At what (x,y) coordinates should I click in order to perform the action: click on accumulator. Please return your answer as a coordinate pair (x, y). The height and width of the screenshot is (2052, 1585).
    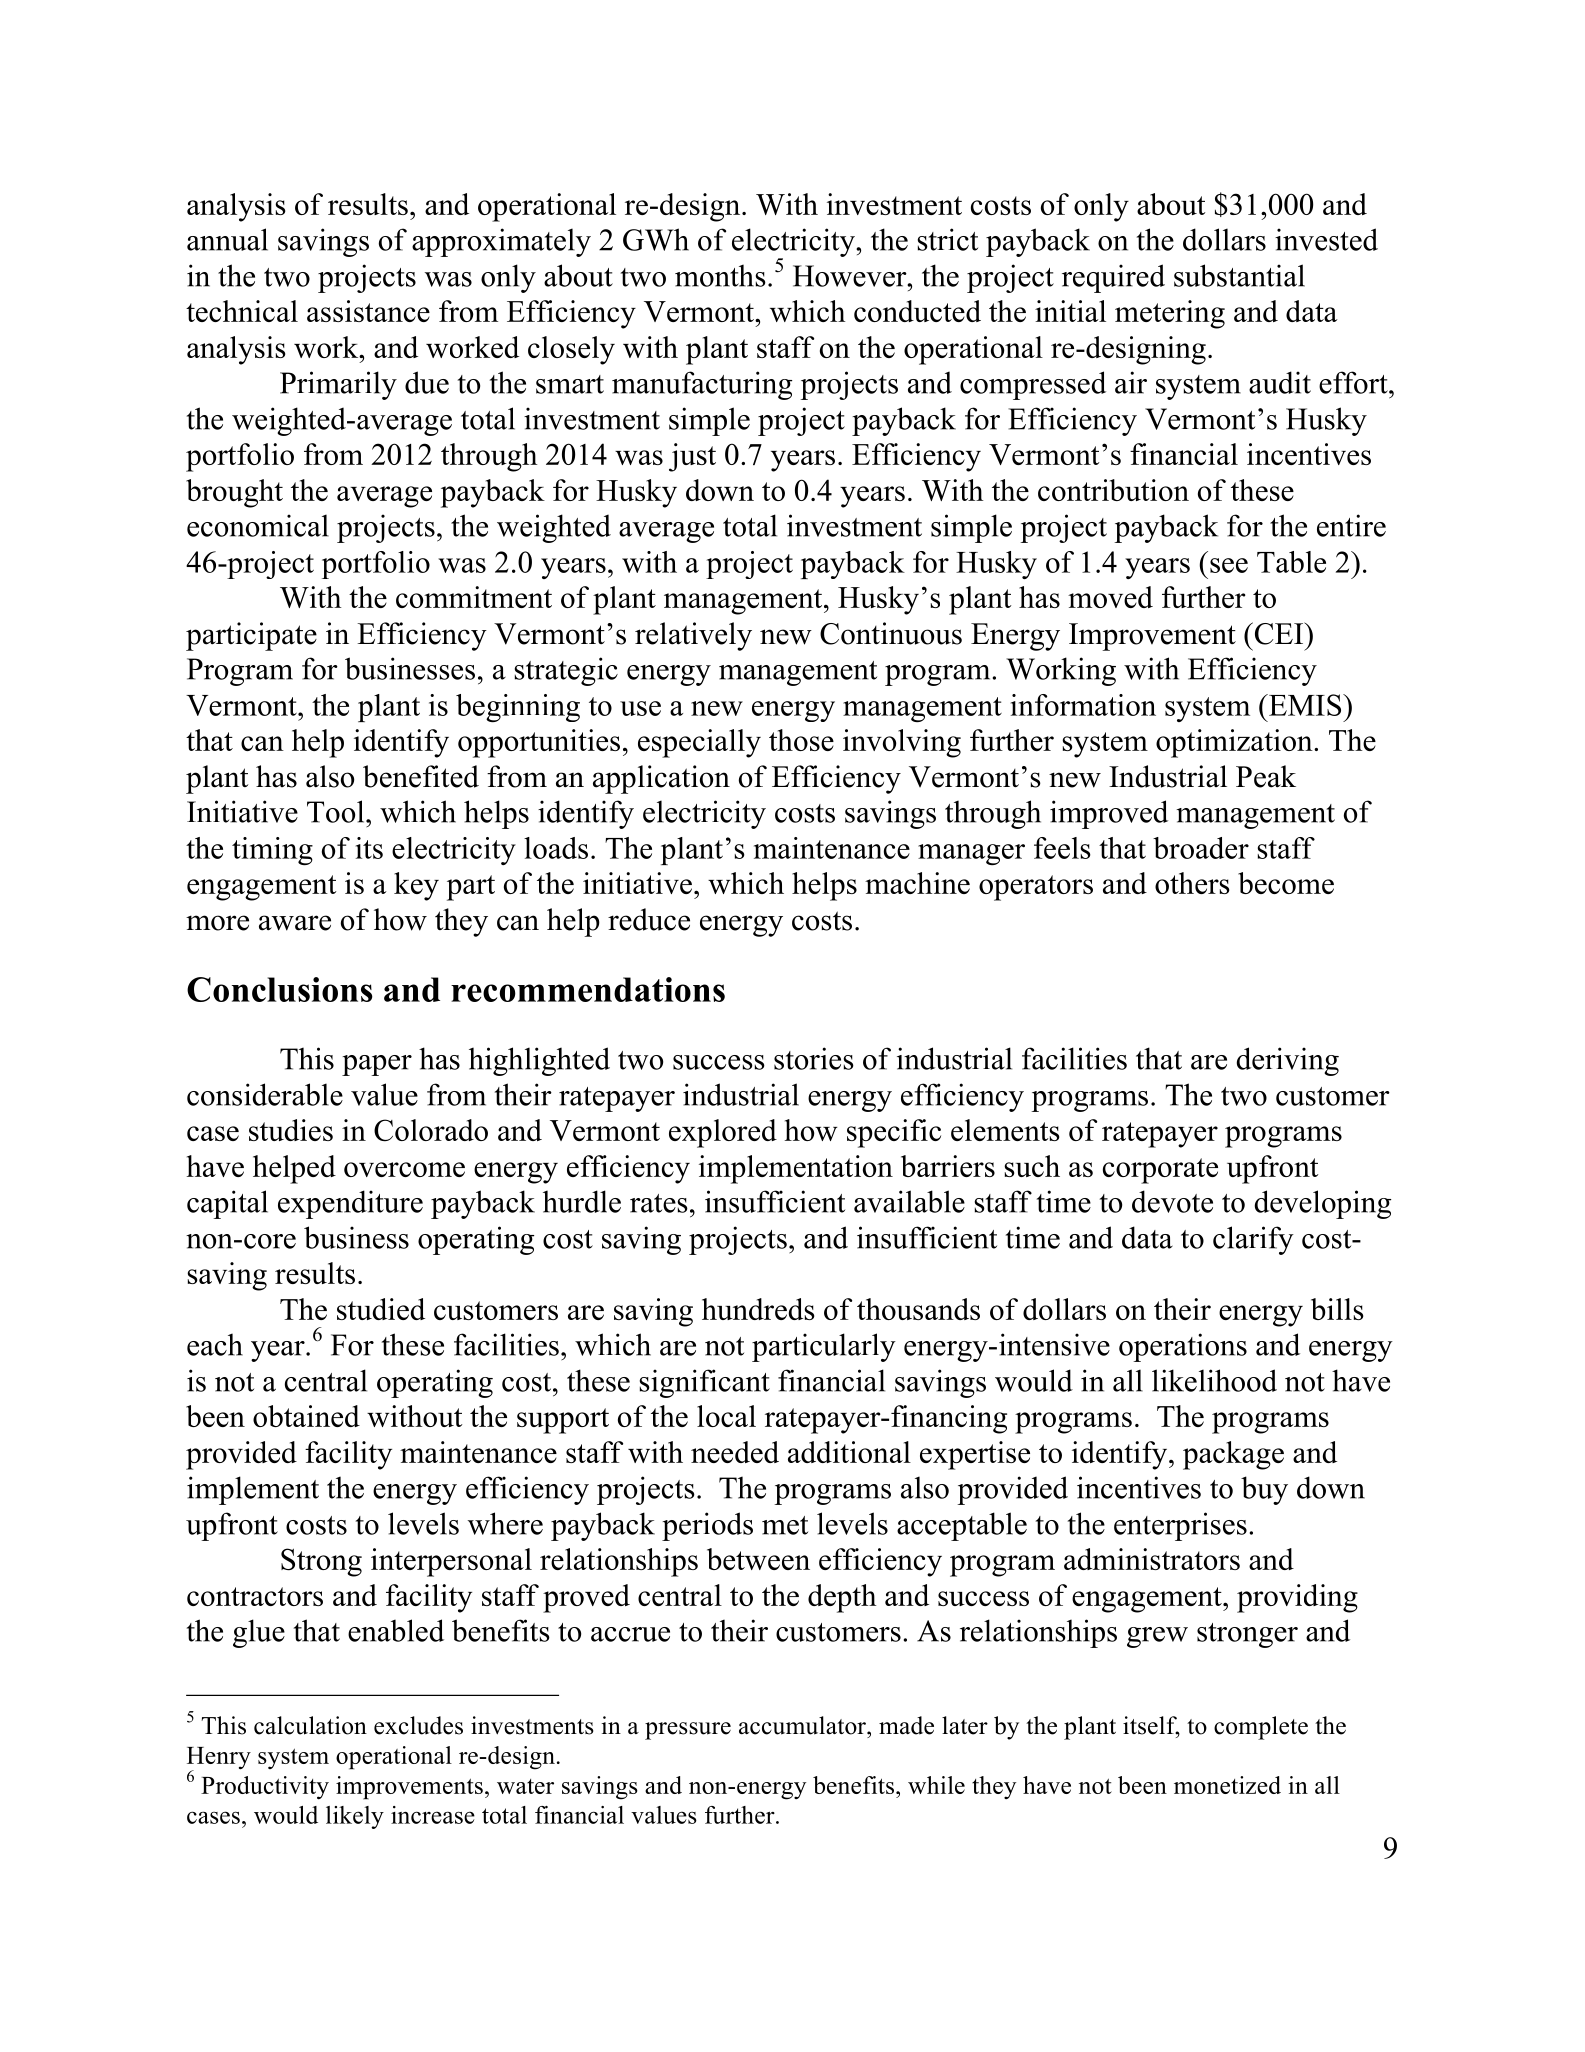
    Looking at the image, I should click on (803, 1725).
